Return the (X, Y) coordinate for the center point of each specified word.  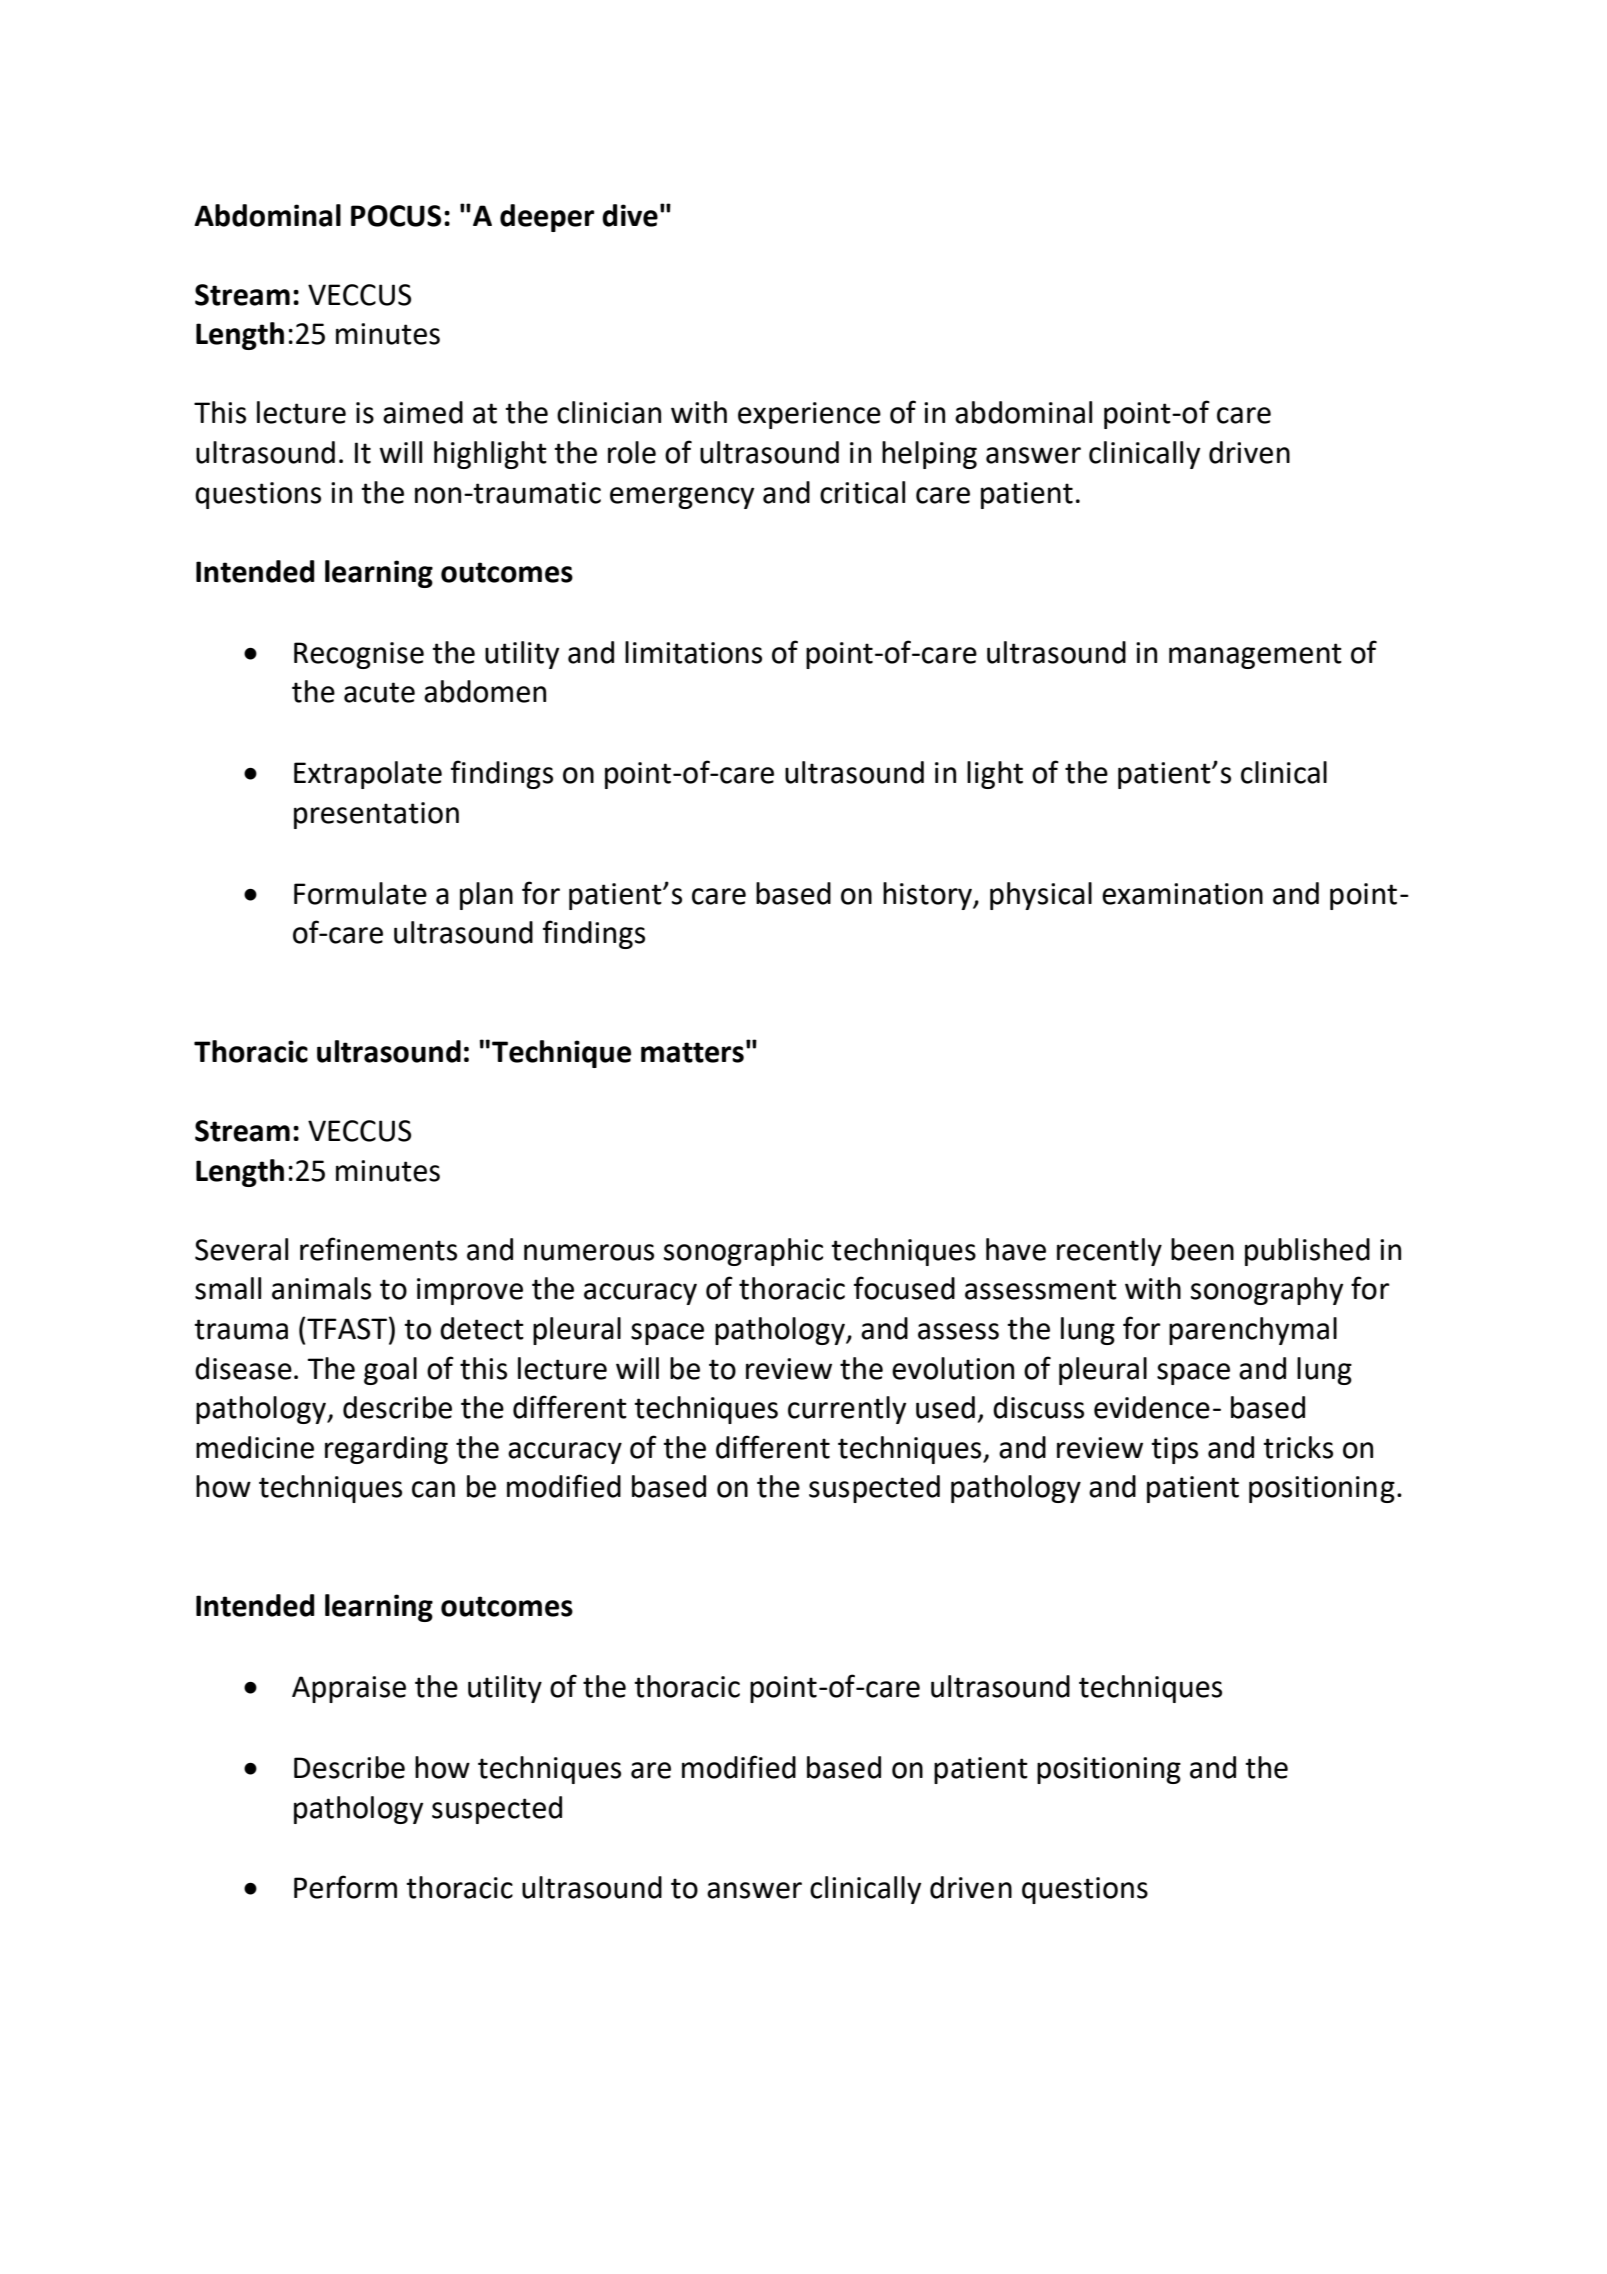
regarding (386, 1450)
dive (630, 215)
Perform (345, 1887)
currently (847, 1410)
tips (1174, 1450)
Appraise (349, 1689)
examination (1182, 894)
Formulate (360, 893)
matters (692, 1052)
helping (929, 455)
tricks (1298, 1447)
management (1255, 656)
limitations (693, 652)
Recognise (359, 655)
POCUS (396, 216)
